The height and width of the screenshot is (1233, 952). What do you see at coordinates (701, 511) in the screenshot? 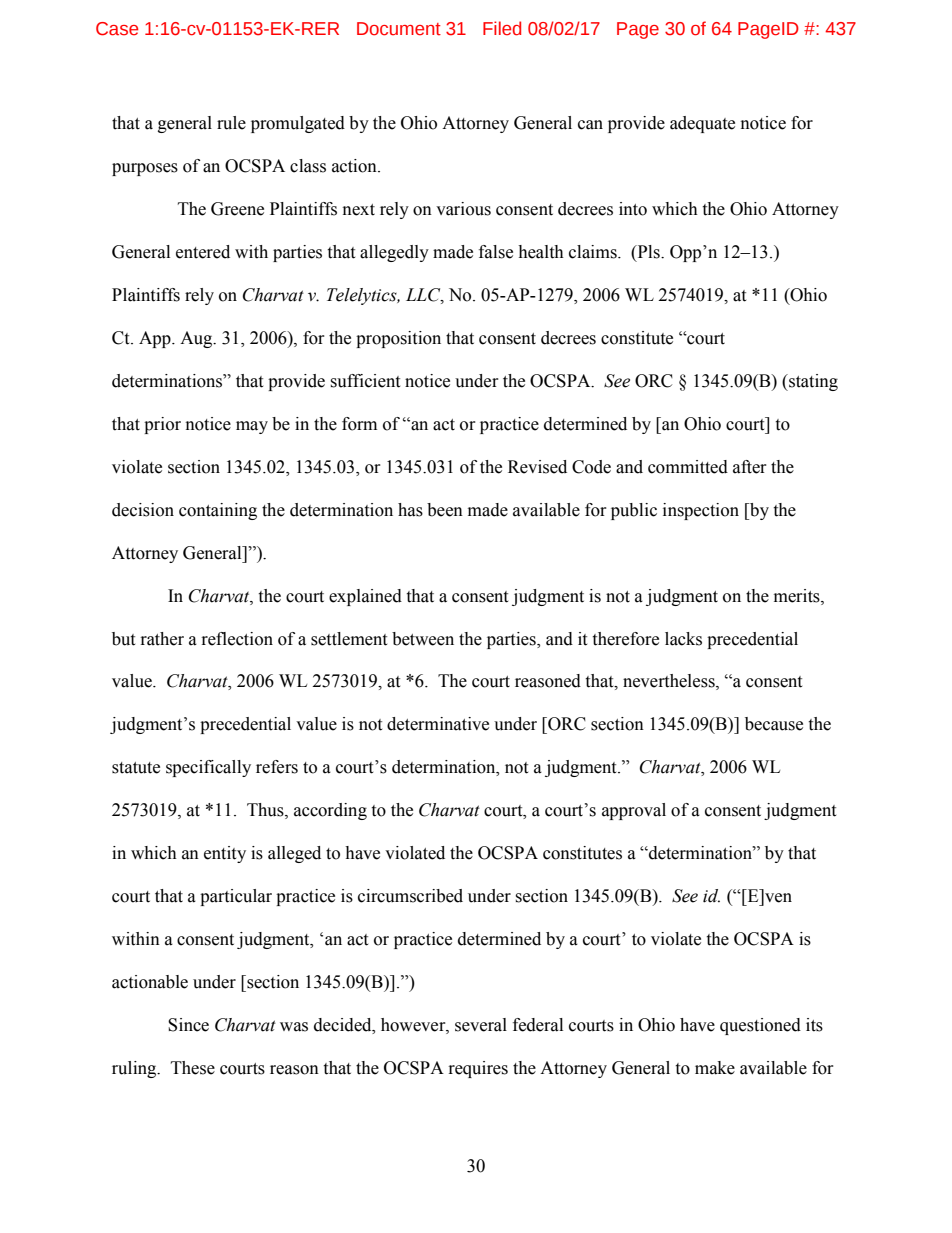
I see `inspection` at bounding box center [701, 511].
